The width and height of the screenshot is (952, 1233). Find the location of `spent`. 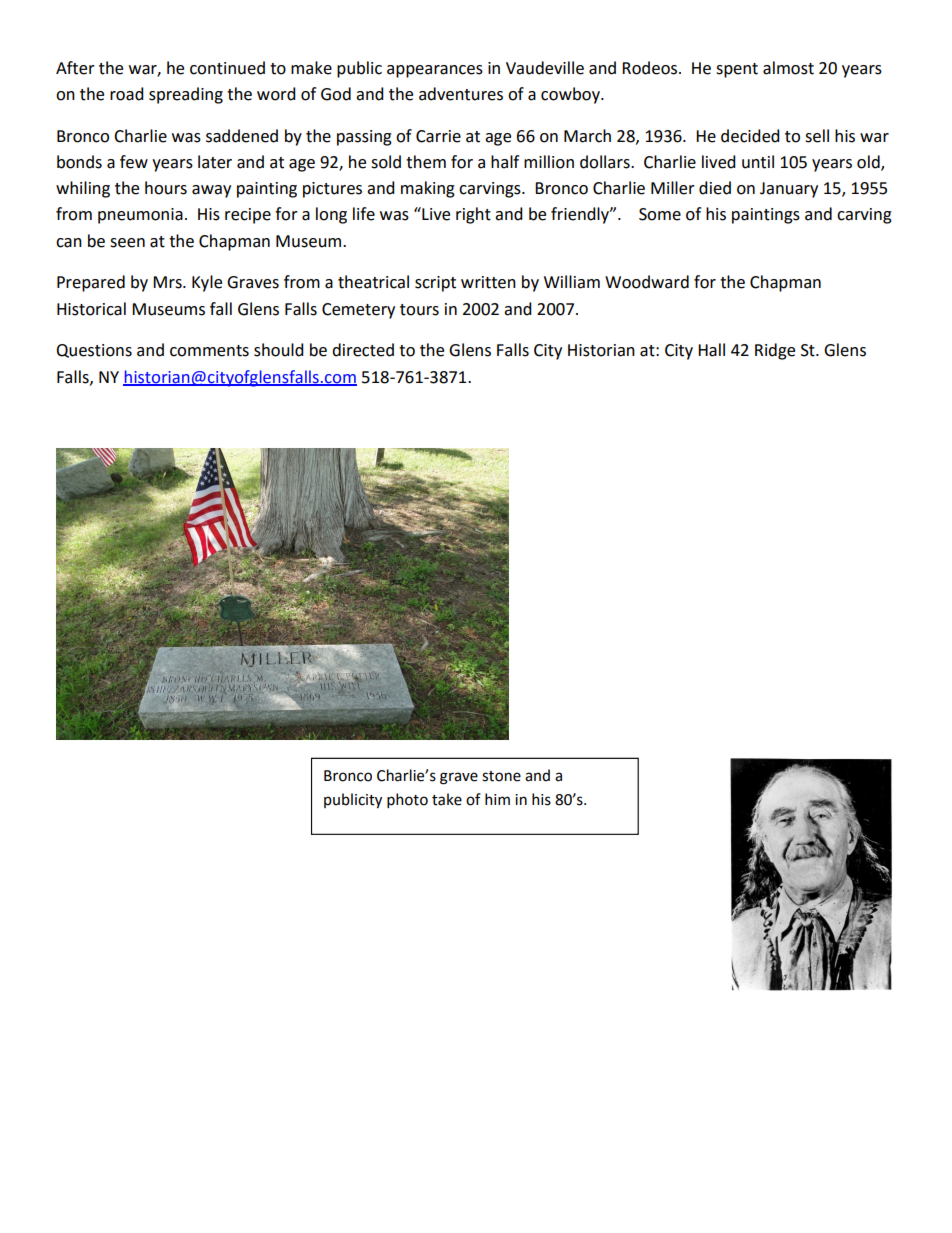

spent is located at coordinates (737, 70).
